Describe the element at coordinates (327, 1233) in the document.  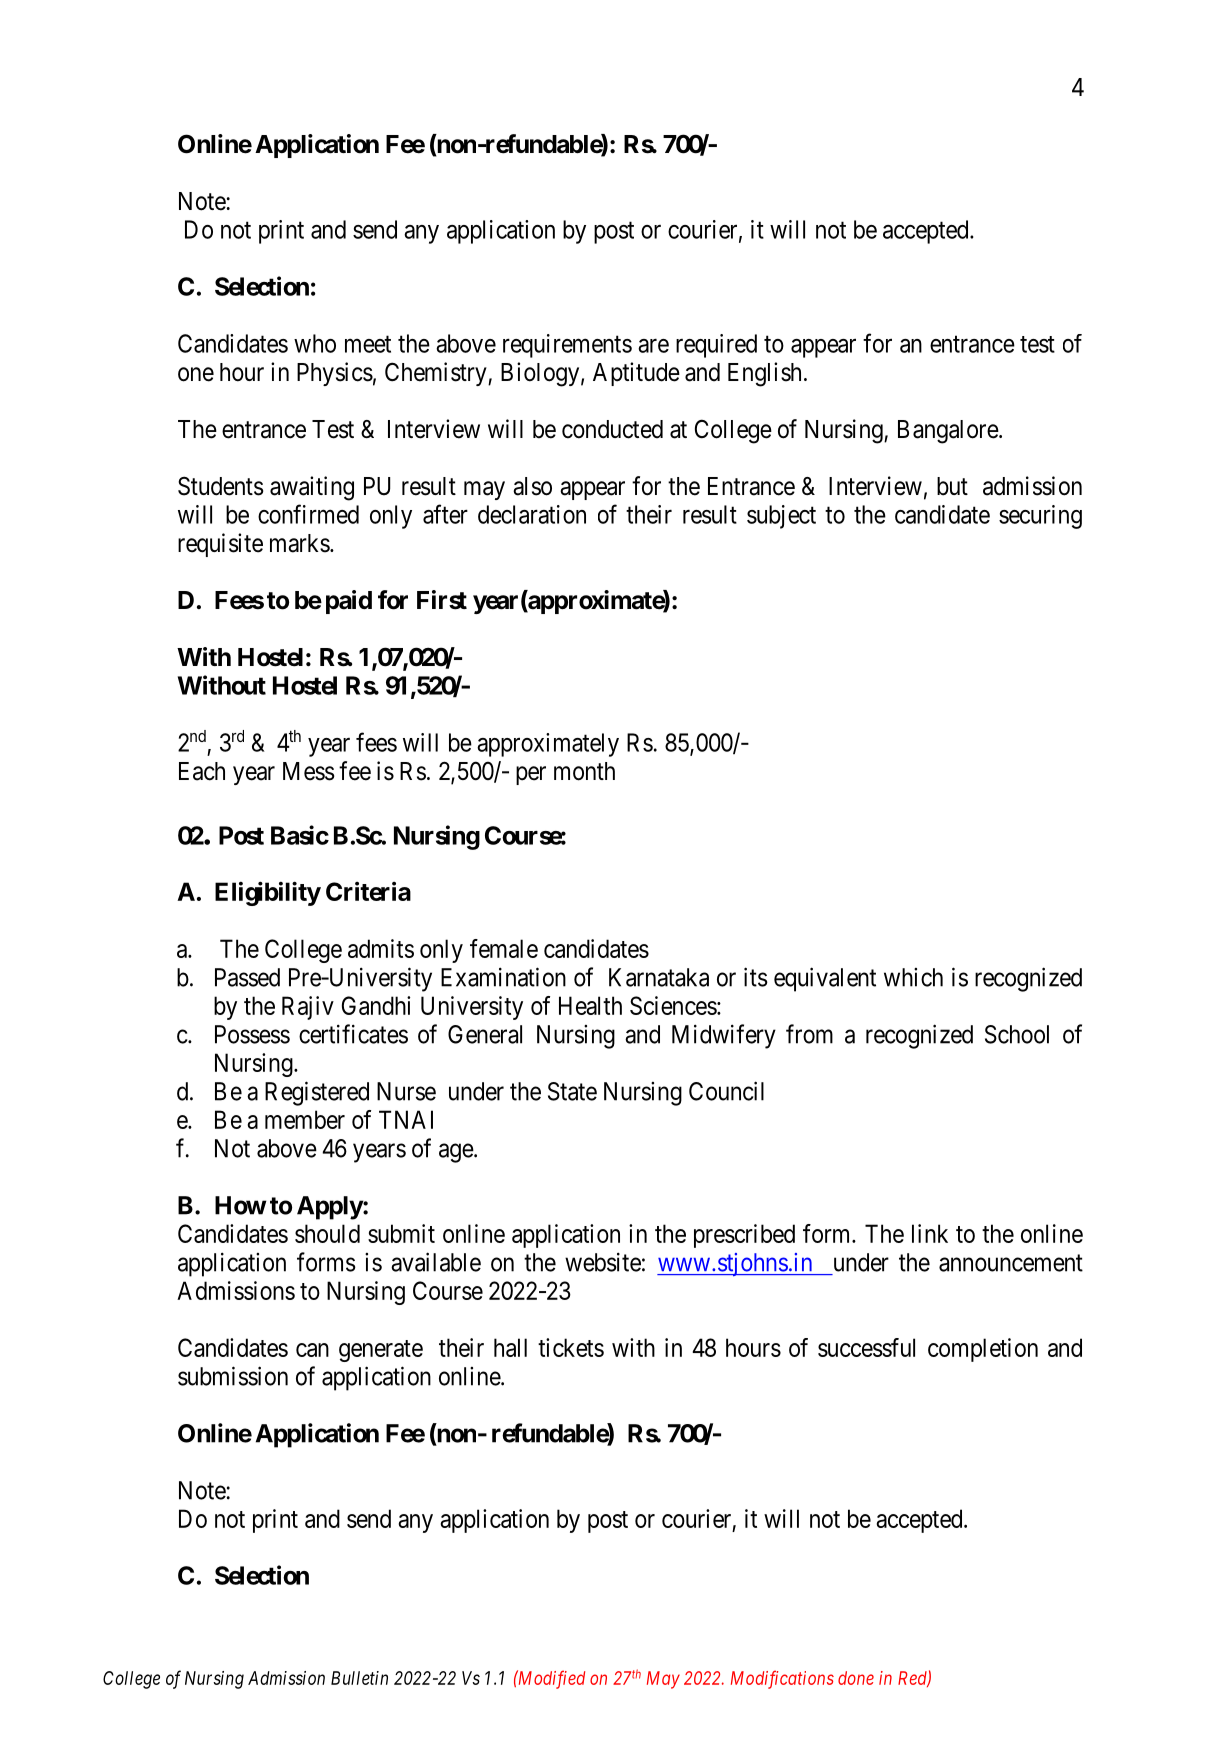
I see `should` at that location.
